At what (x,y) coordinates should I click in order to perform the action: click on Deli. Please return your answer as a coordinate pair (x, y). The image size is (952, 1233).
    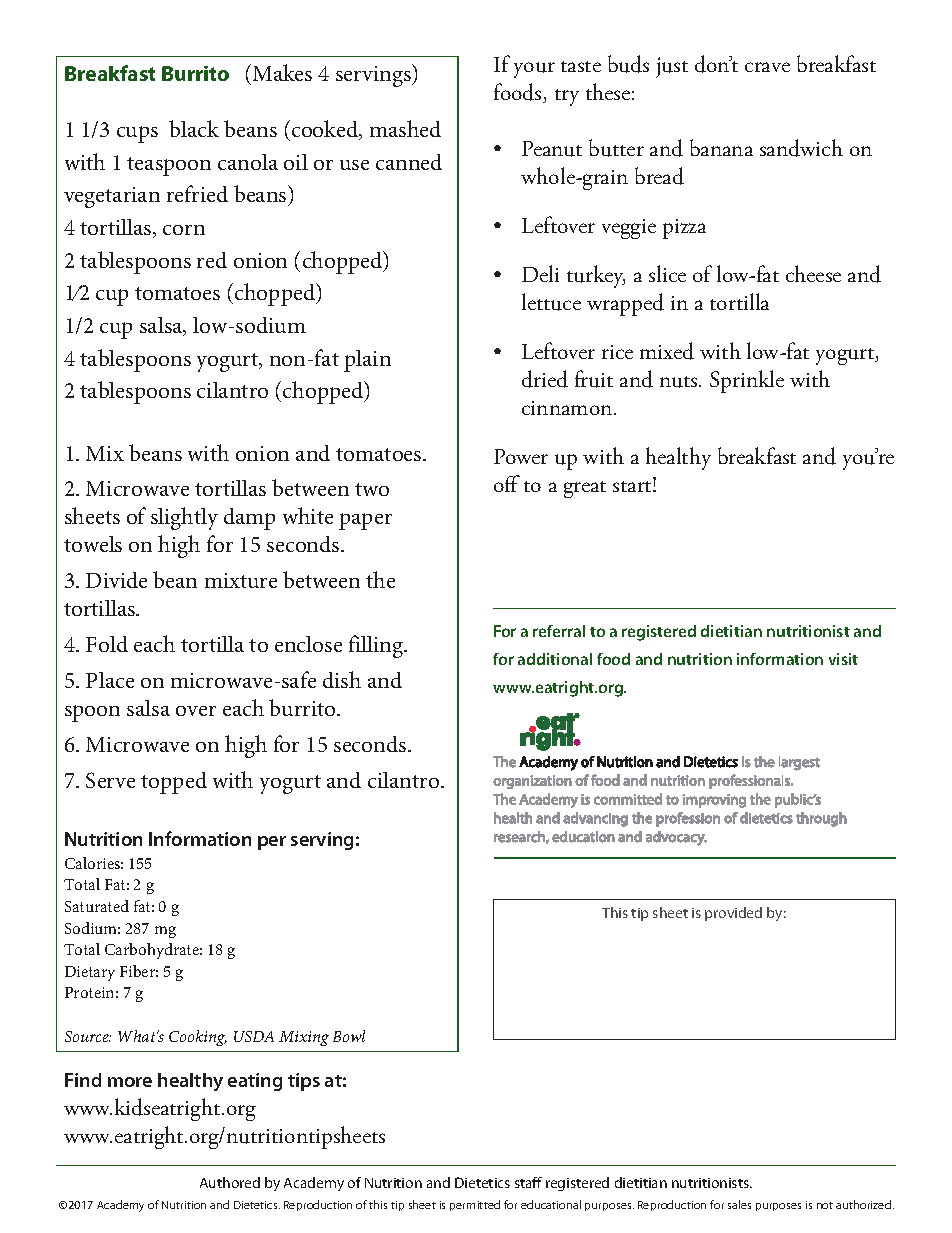
    Looking at the image, I should click on (540, 273).
